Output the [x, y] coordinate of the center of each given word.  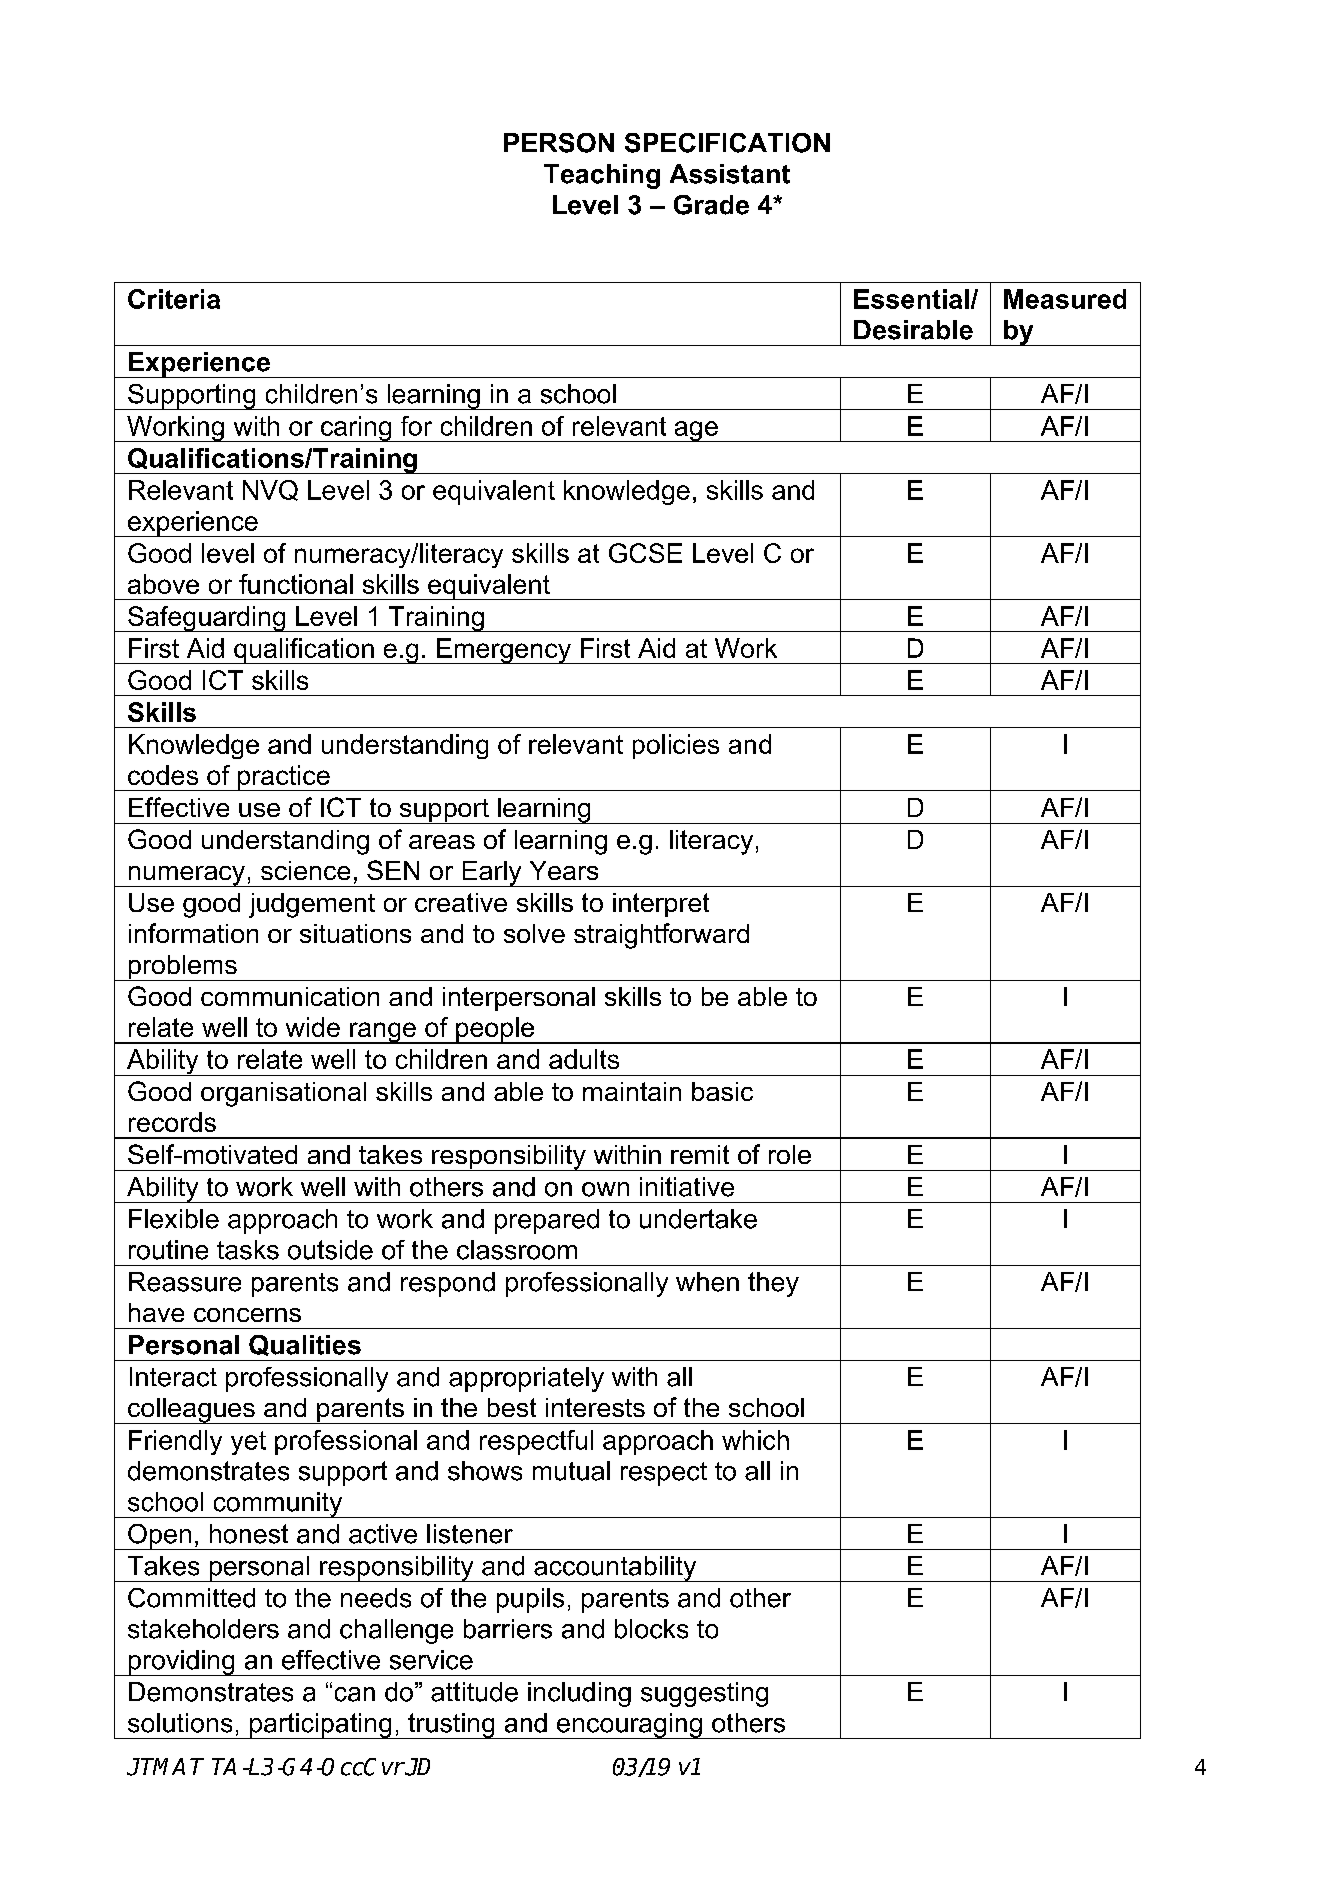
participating [321, 1726]
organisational [283, 1094]
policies [676, 746]
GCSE [645, 553]
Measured [1065, 299]
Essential [911, 299]
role [790, 1154]
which [755, 1440]
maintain [632, 1091]
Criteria [174, 299]
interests [595, 1407]
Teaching [602, 176]
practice [284, 778]
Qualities [305, 1345]
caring [356, 429]
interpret [661, 905]
